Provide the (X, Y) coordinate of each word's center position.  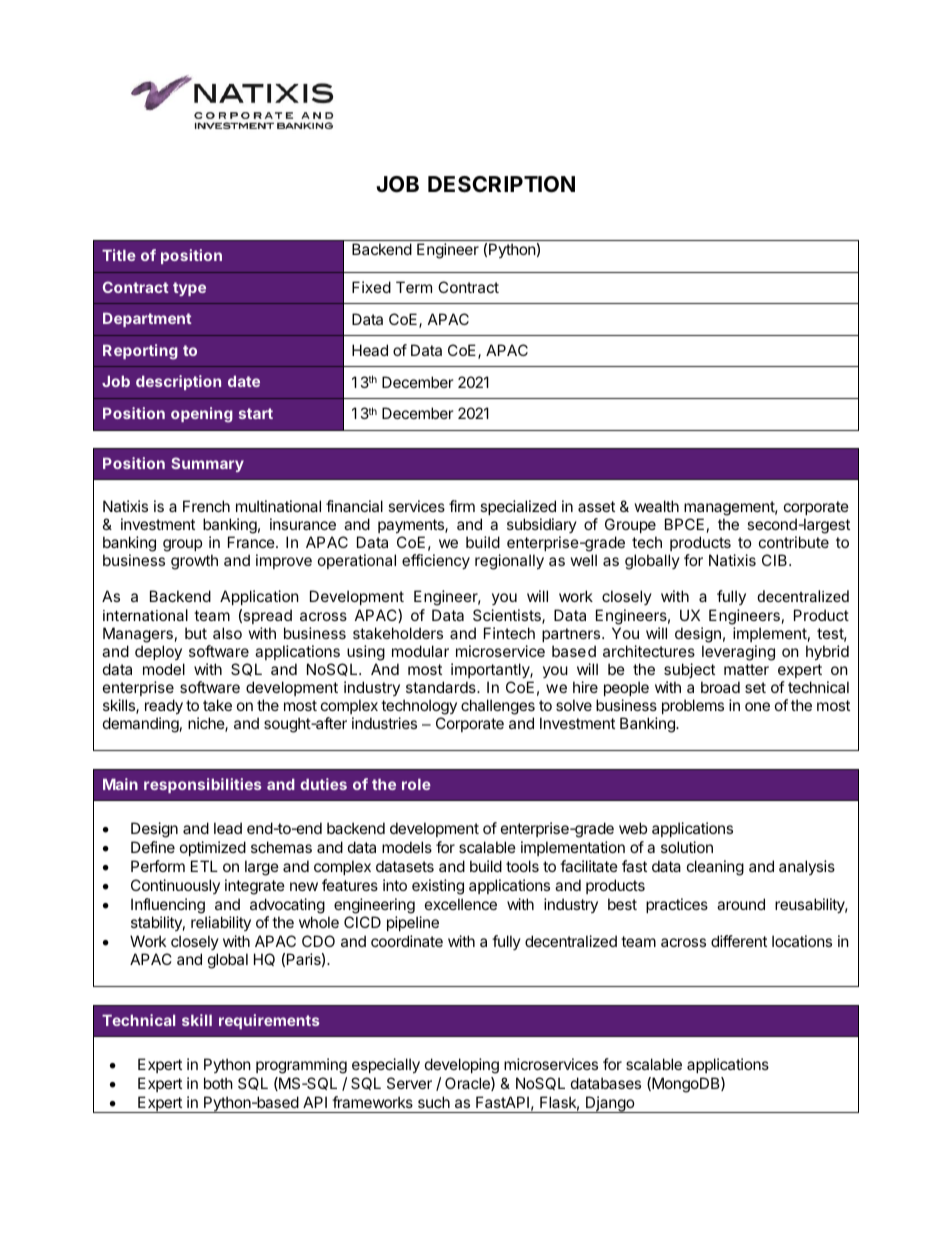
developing (462, 1066)
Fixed (371, 287)
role (416, 784)
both (218, 1083)
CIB (776, 560)
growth (194, 562)
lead (228, 828)
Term (414, 287)
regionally (509, 562)
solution (687, 847)
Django (610, 1104)
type (189, 289)
